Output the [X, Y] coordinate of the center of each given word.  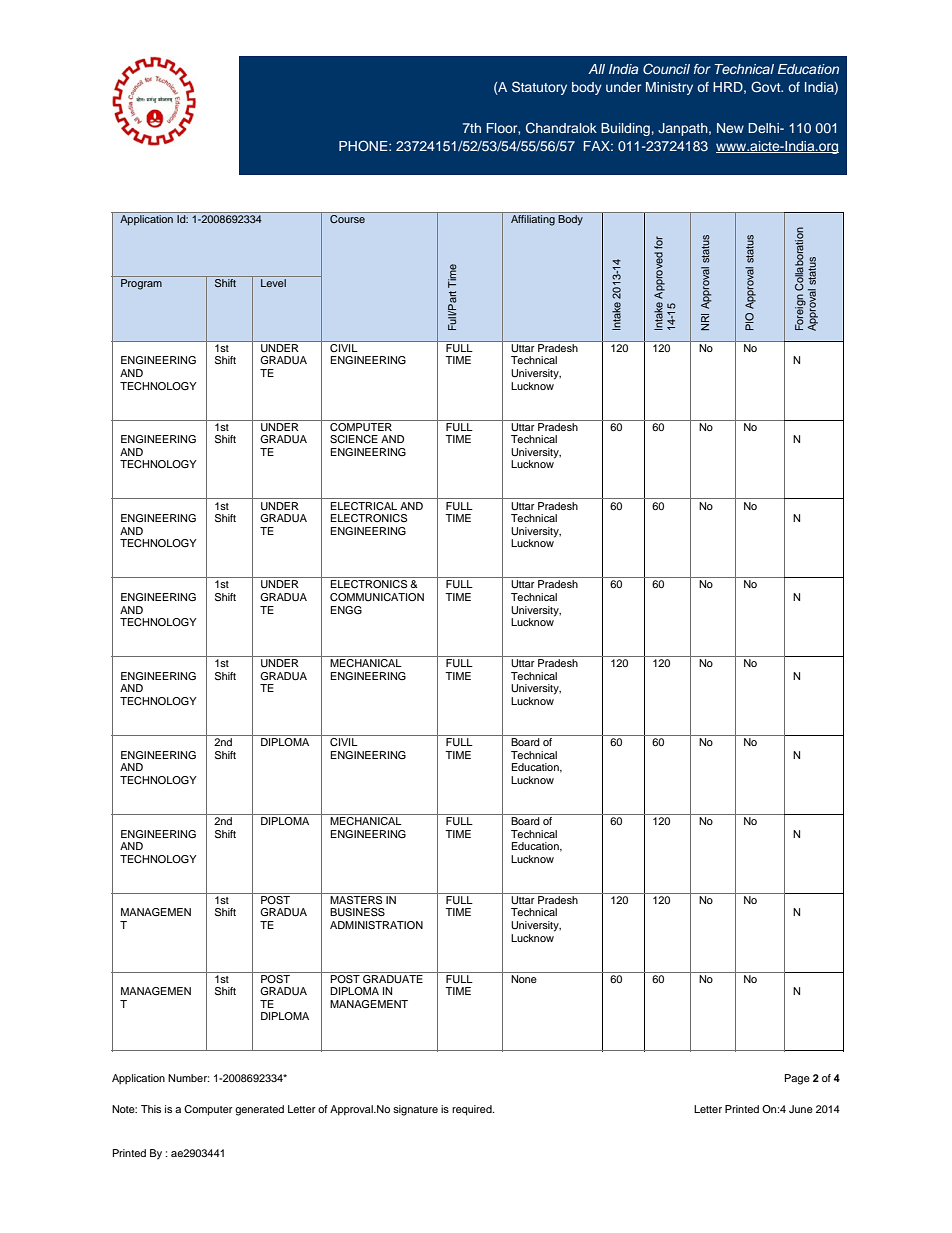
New [730, 128]
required [473, 1110]
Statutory [539, 88]
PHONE [364, 146]
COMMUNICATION [377, 597]
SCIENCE [354, 439]
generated [259, 1110]
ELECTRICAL [364, 506]
